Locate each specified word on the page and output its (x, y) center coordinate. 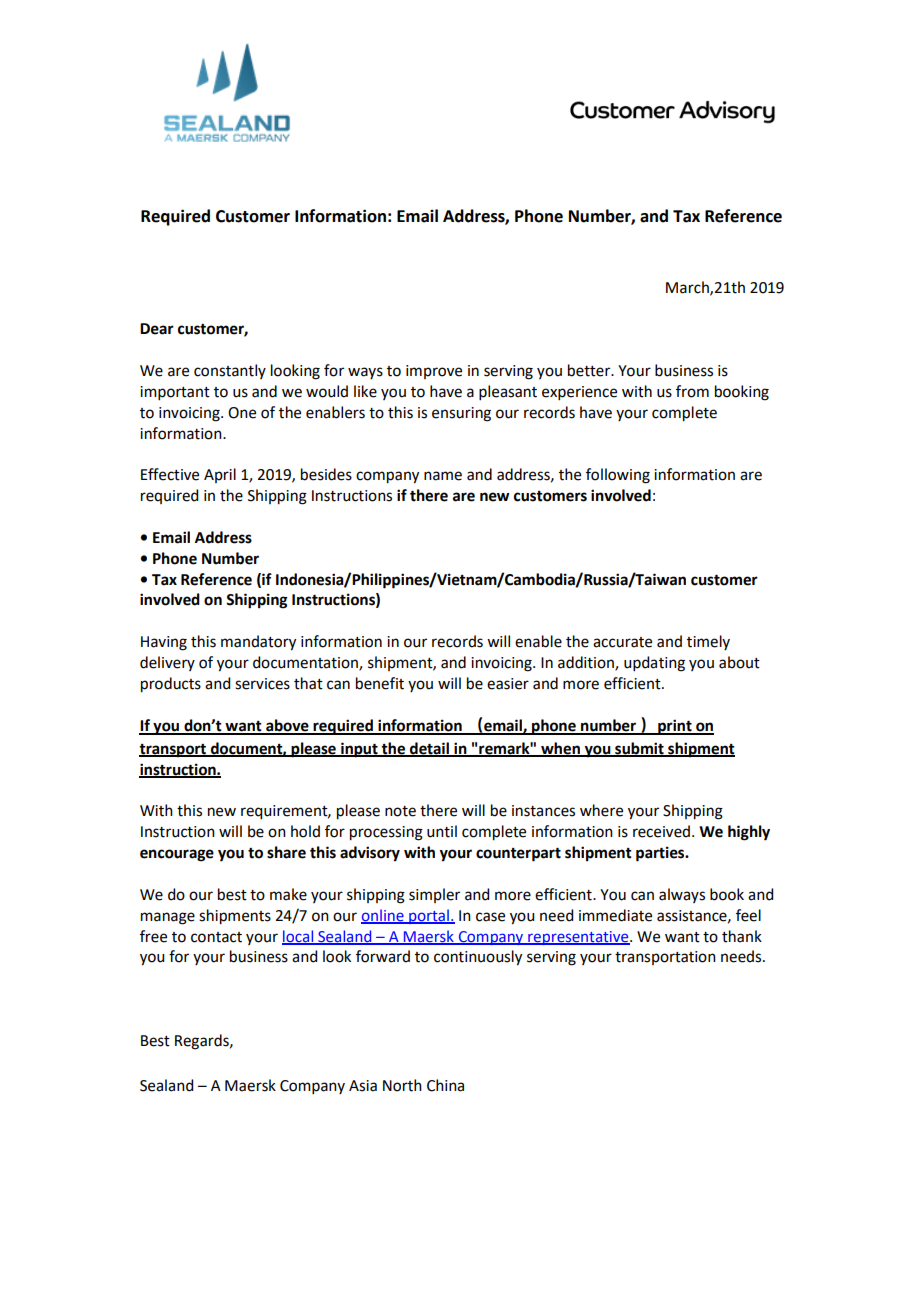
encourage (177, 855)
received (661, 831)
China (445, 1085)
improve (434, 372)
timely (708, 642)
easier (508, 684)
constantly (230, 371)
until (442, 831)
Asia (363, 1086)
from (692, 391)
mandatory (258, 643)
